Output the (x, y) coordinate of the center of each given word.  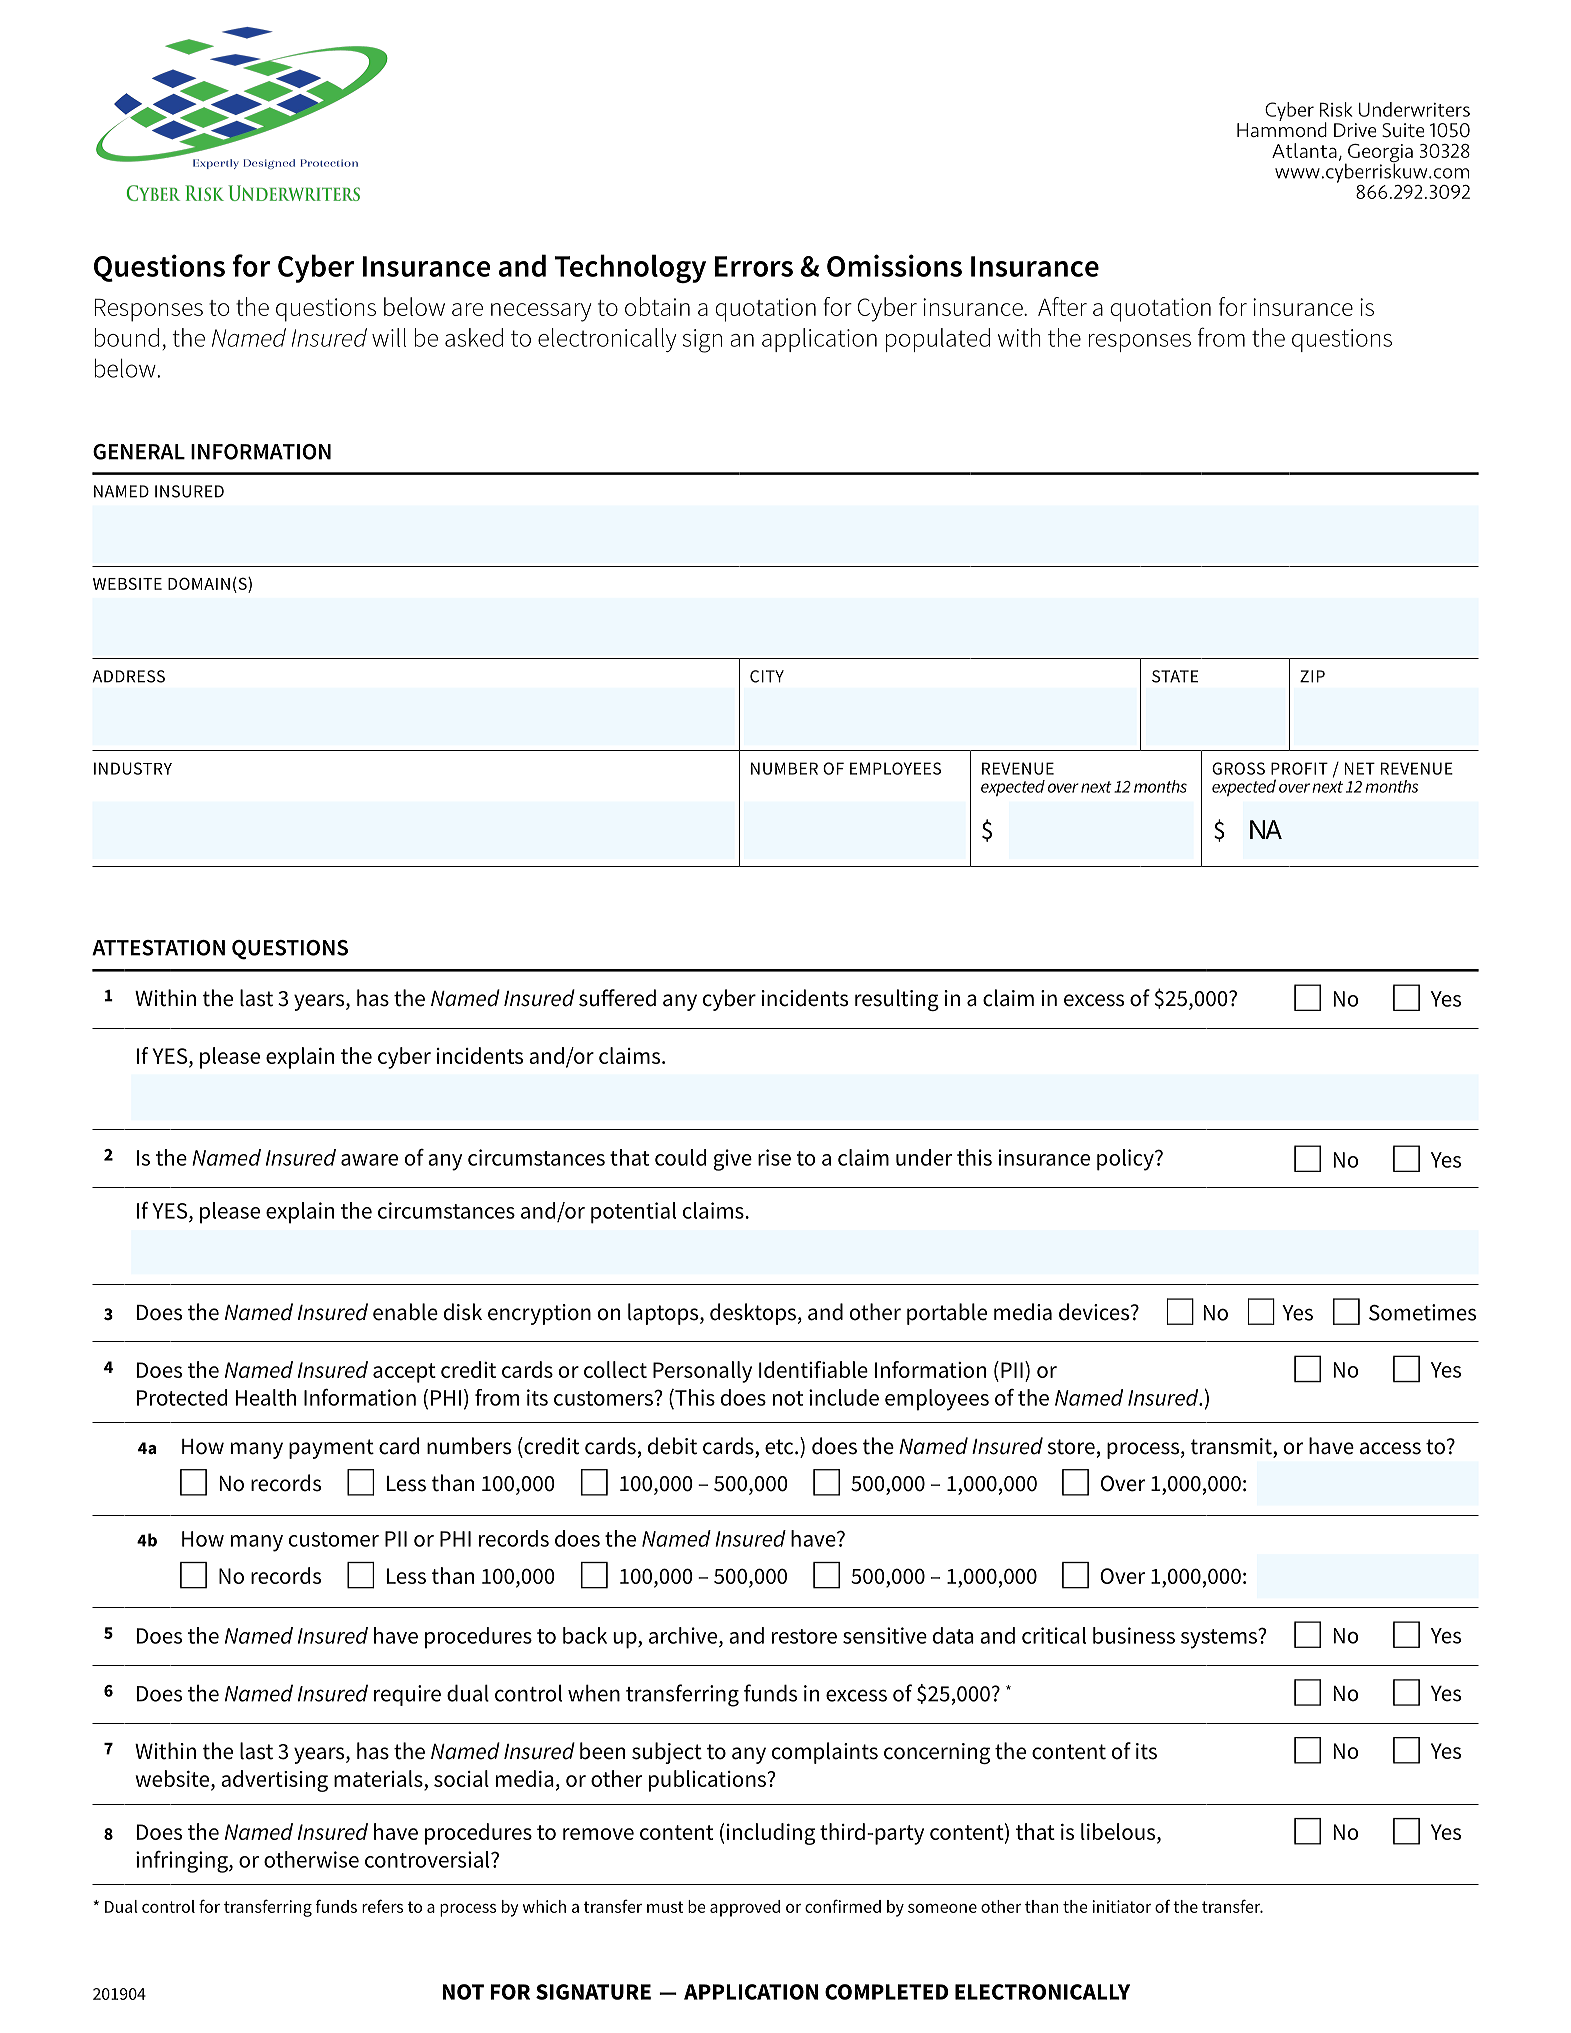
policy (1126, 1160)
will (389, 337)
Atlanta (1304, 150)
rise (774, 1157)
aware (369, 1160)
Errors (754, 266)
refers (382, 1906)
